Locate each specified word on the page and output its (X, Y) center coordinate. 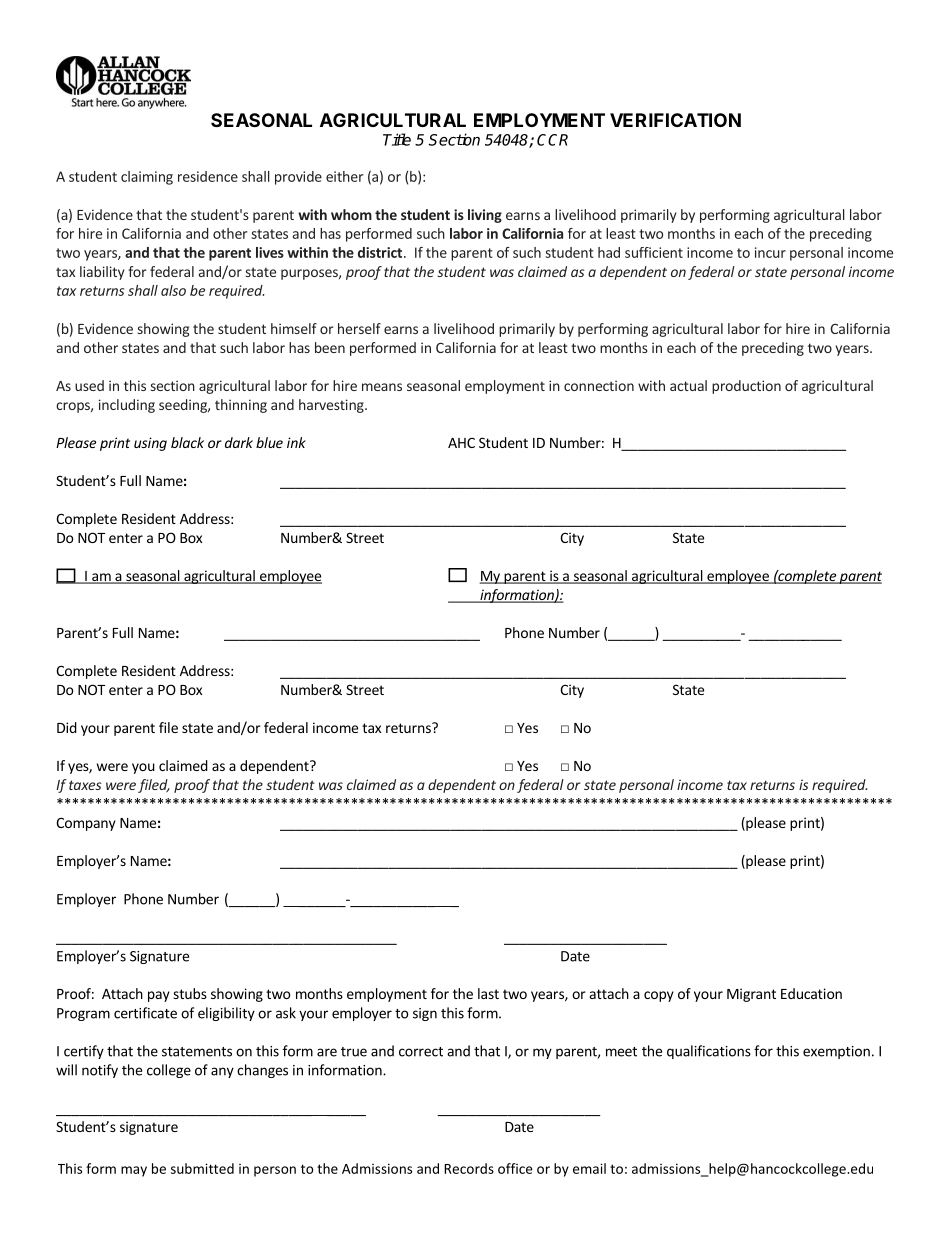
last (488, 993)
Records (469, 1168)
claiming (147, 178)
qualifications (709, 1052)
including (127, 406)
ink (296, 442)
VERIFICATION (675, 120)
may (134, 1171)
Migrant (751, 995)
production (746, 387)
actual (688, 385)
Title (397, 139)
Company (86, 824)
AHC (461, 443)
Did (67, 727)
